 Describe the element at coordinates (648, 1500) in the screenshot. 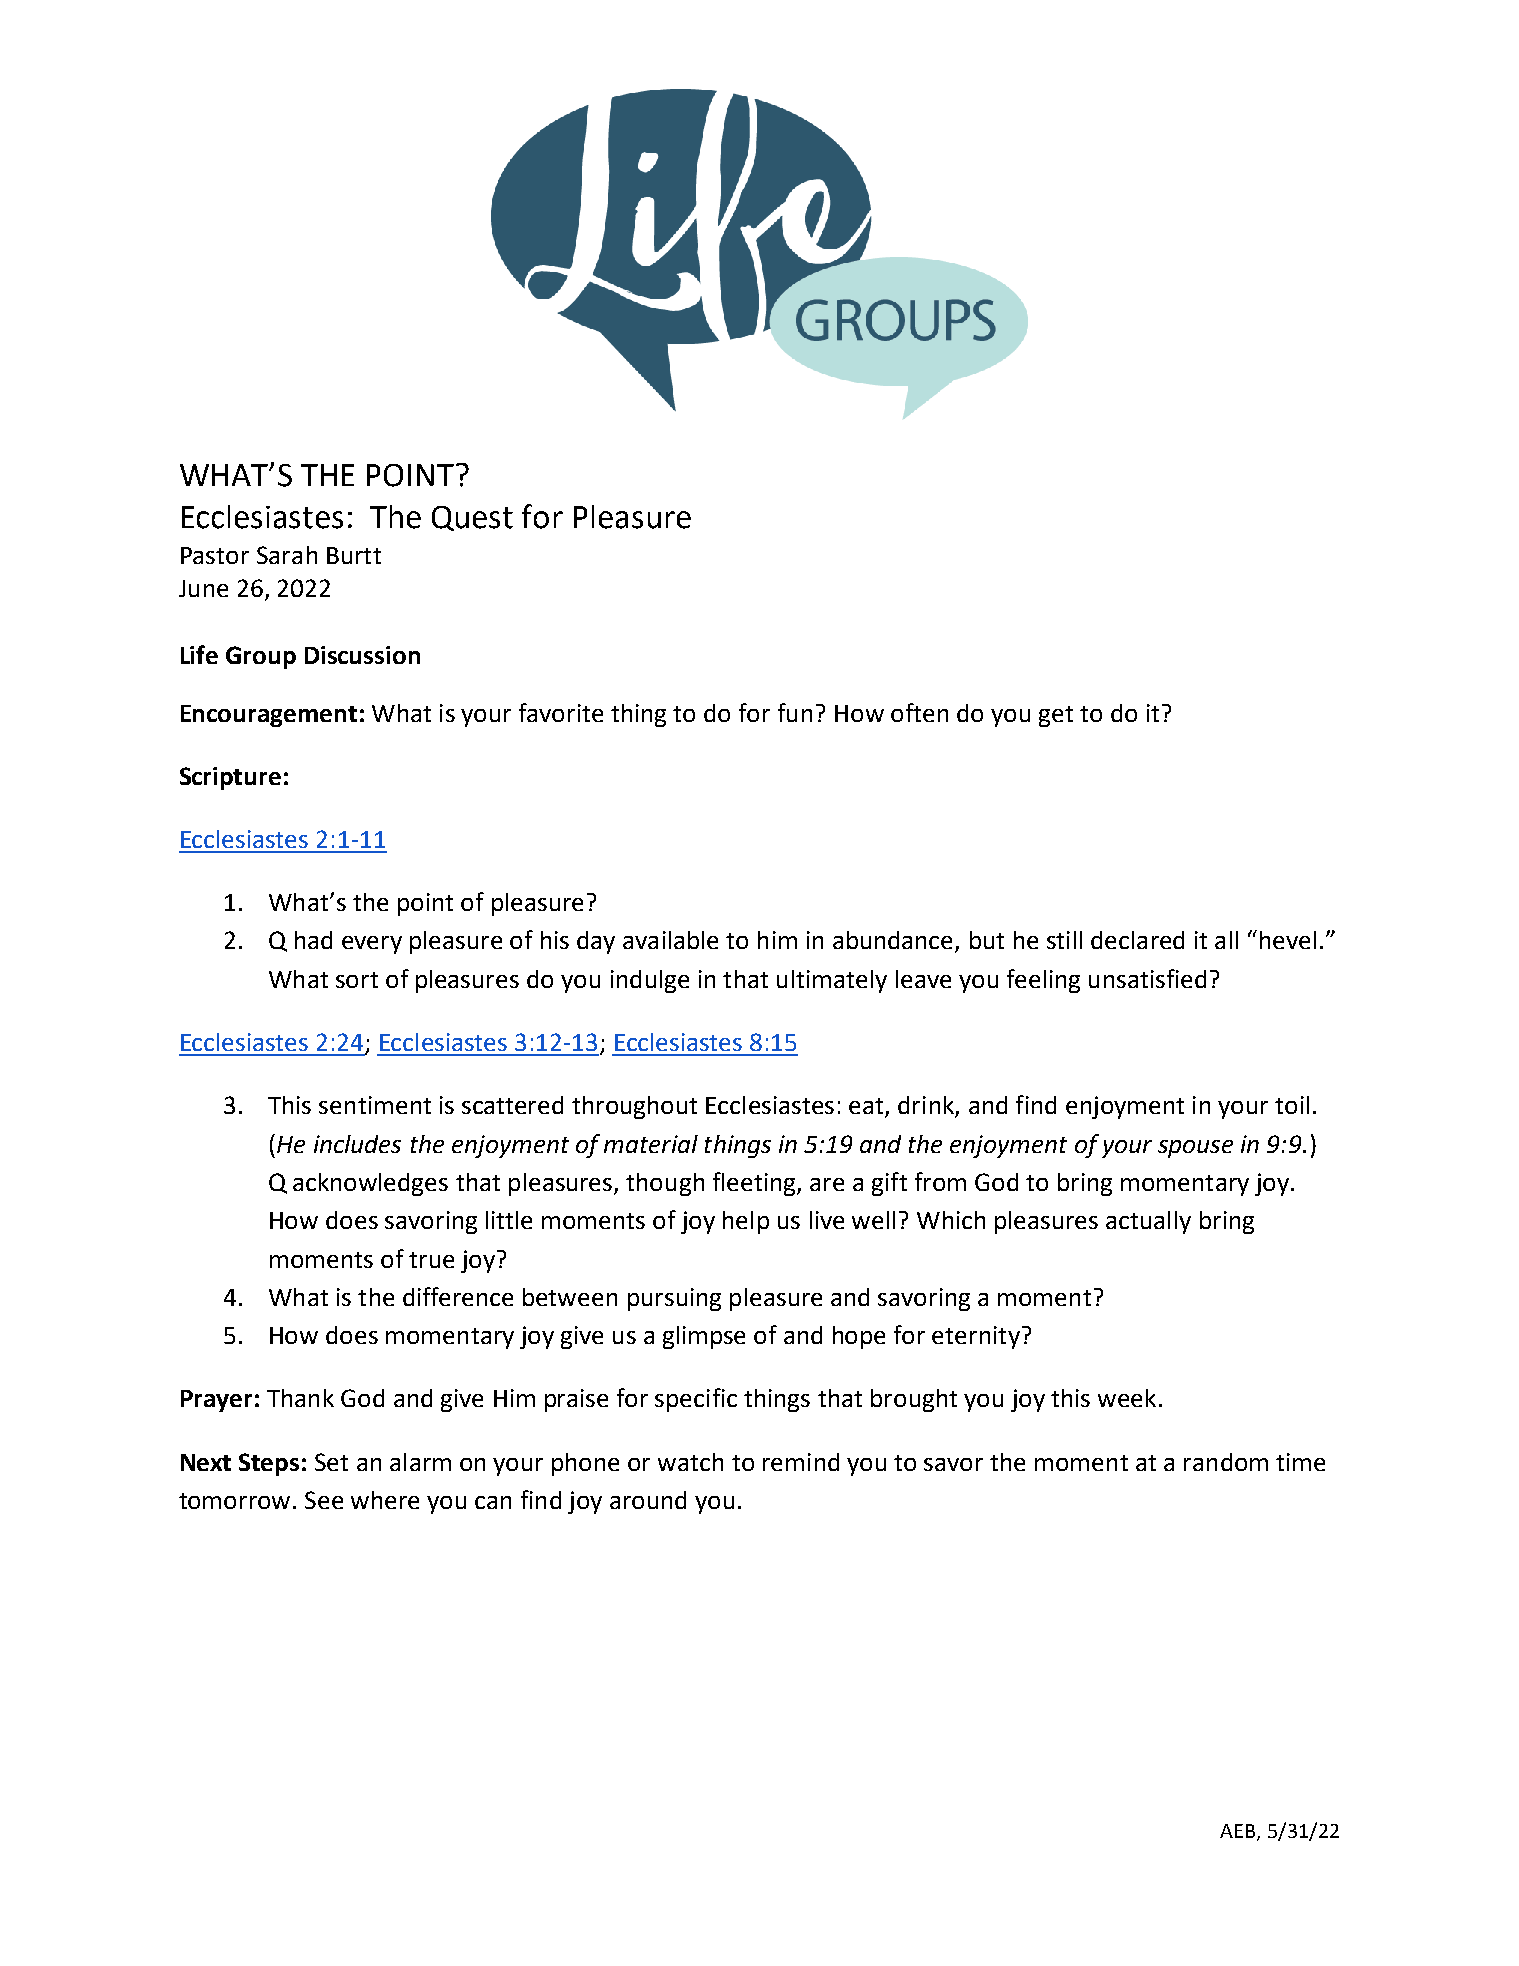

I see `around` at that location.
